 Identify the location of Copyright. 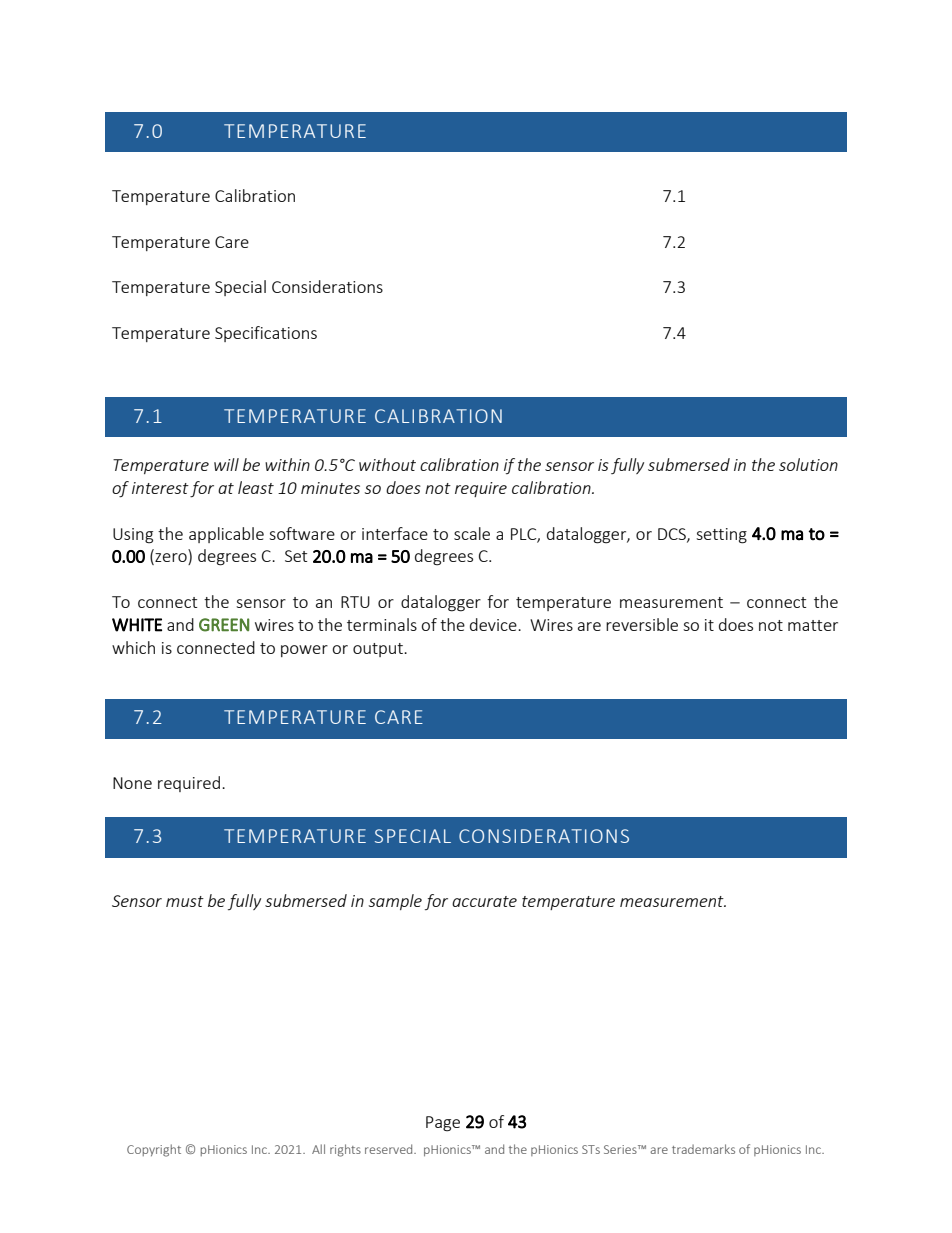
(154, 1150).
